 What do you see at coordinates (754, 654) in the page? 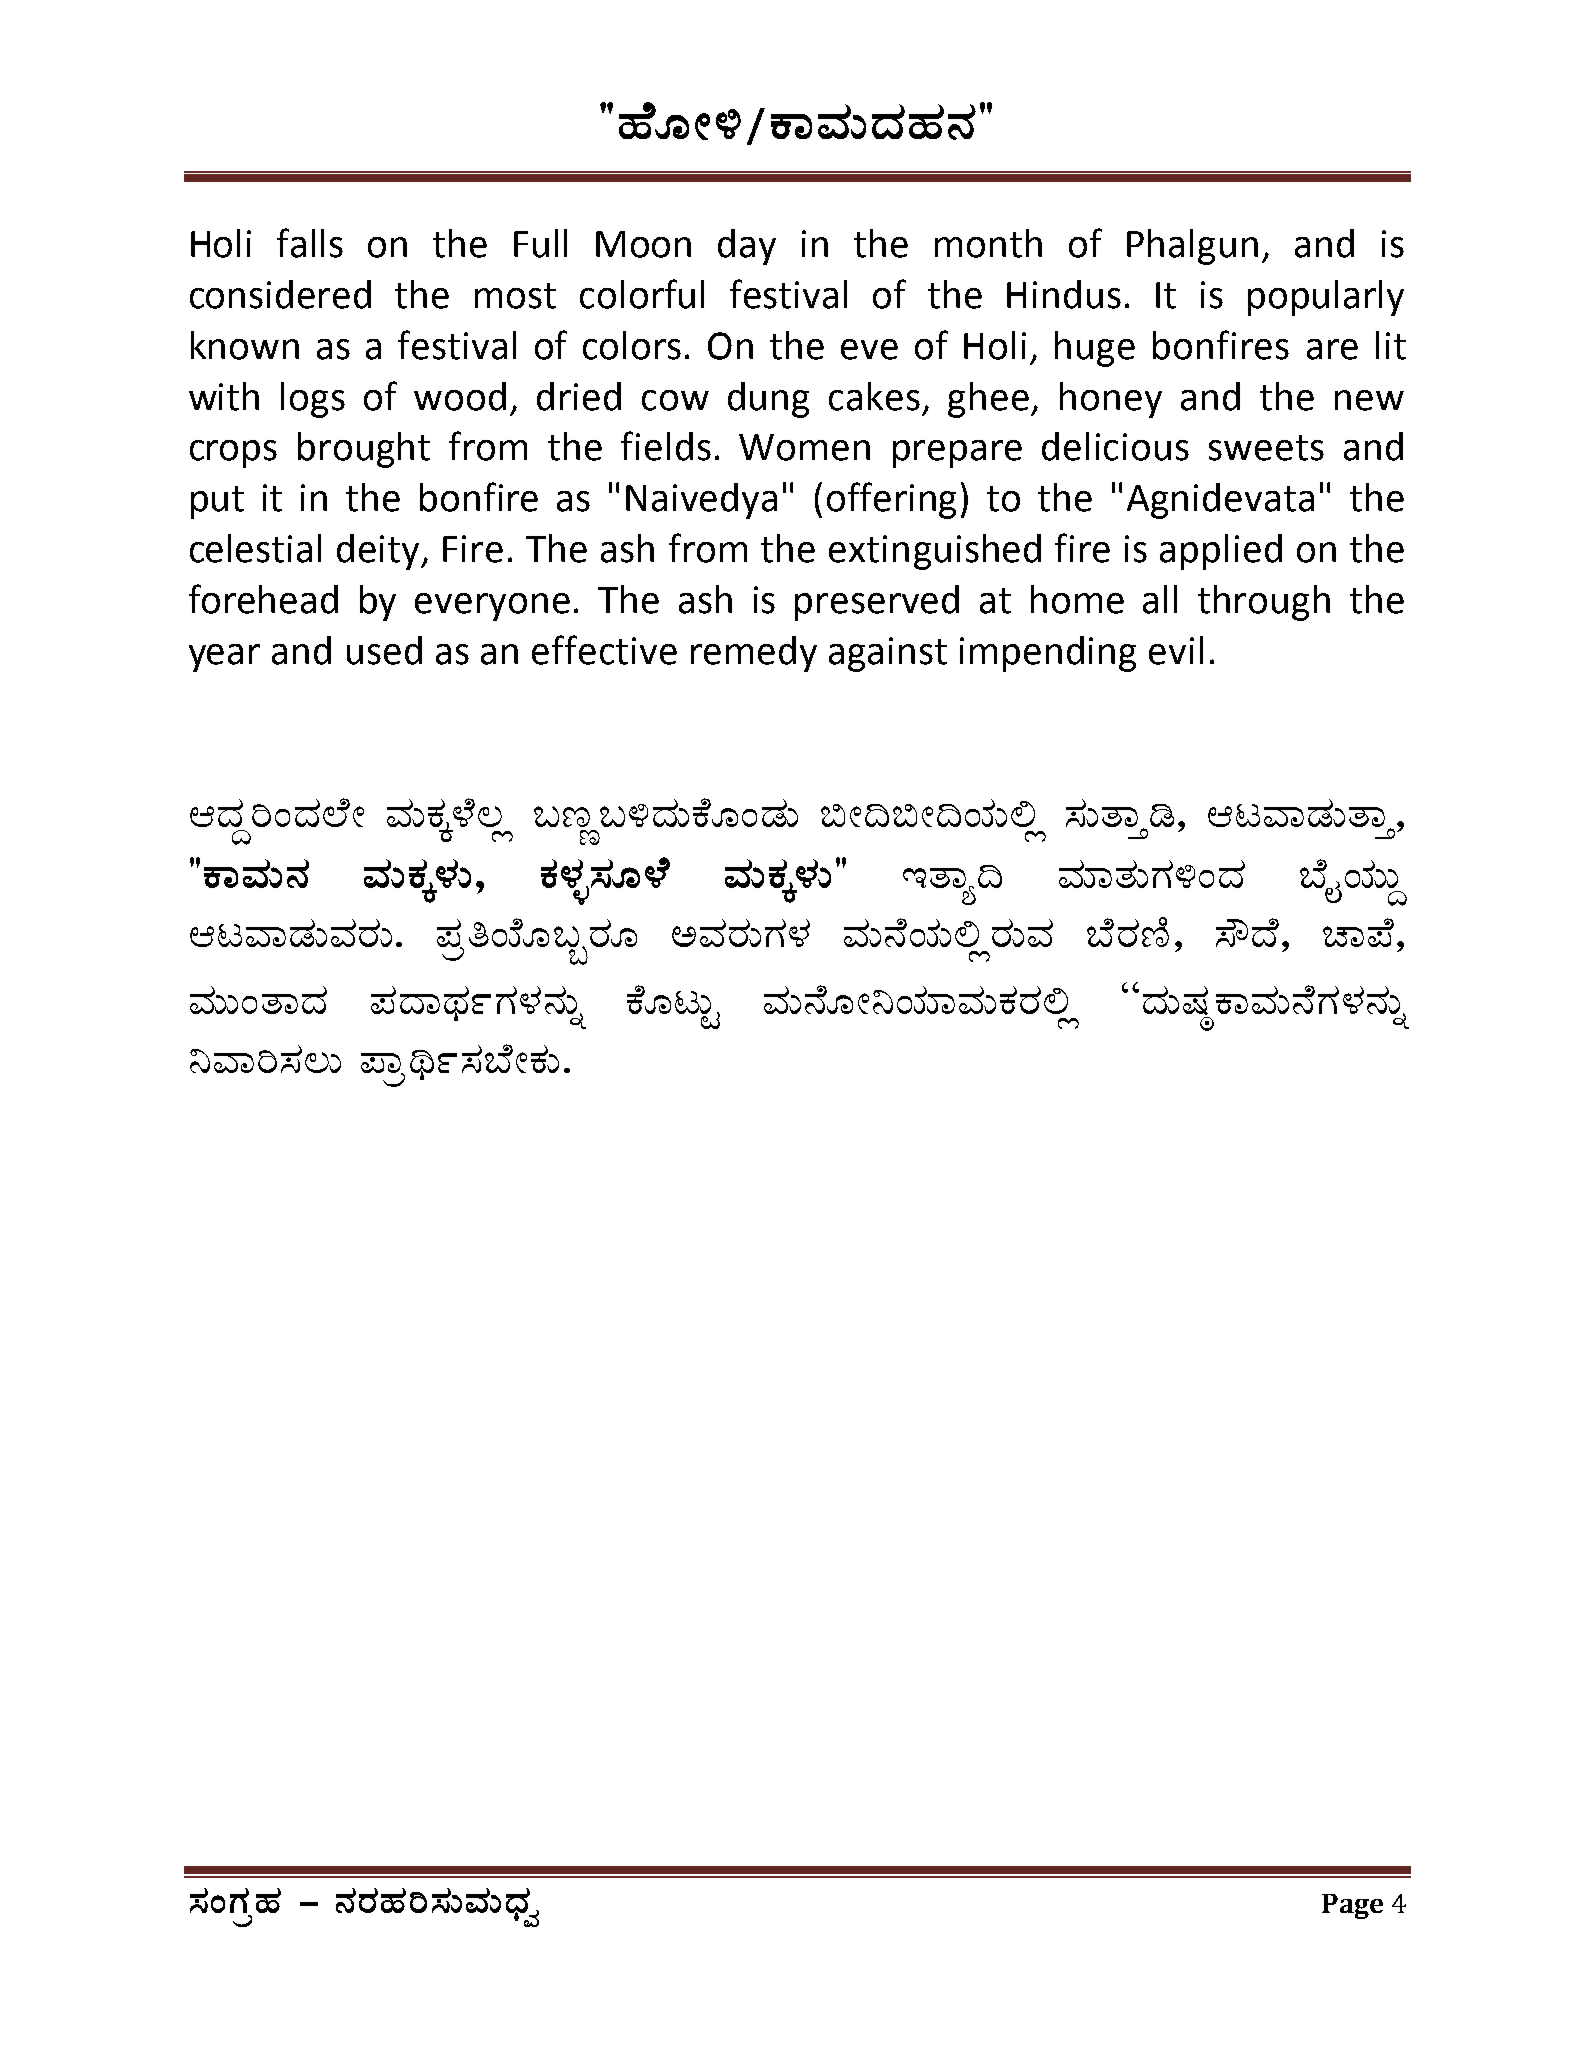
I see `remedy` at bounding box center [754, 654].
